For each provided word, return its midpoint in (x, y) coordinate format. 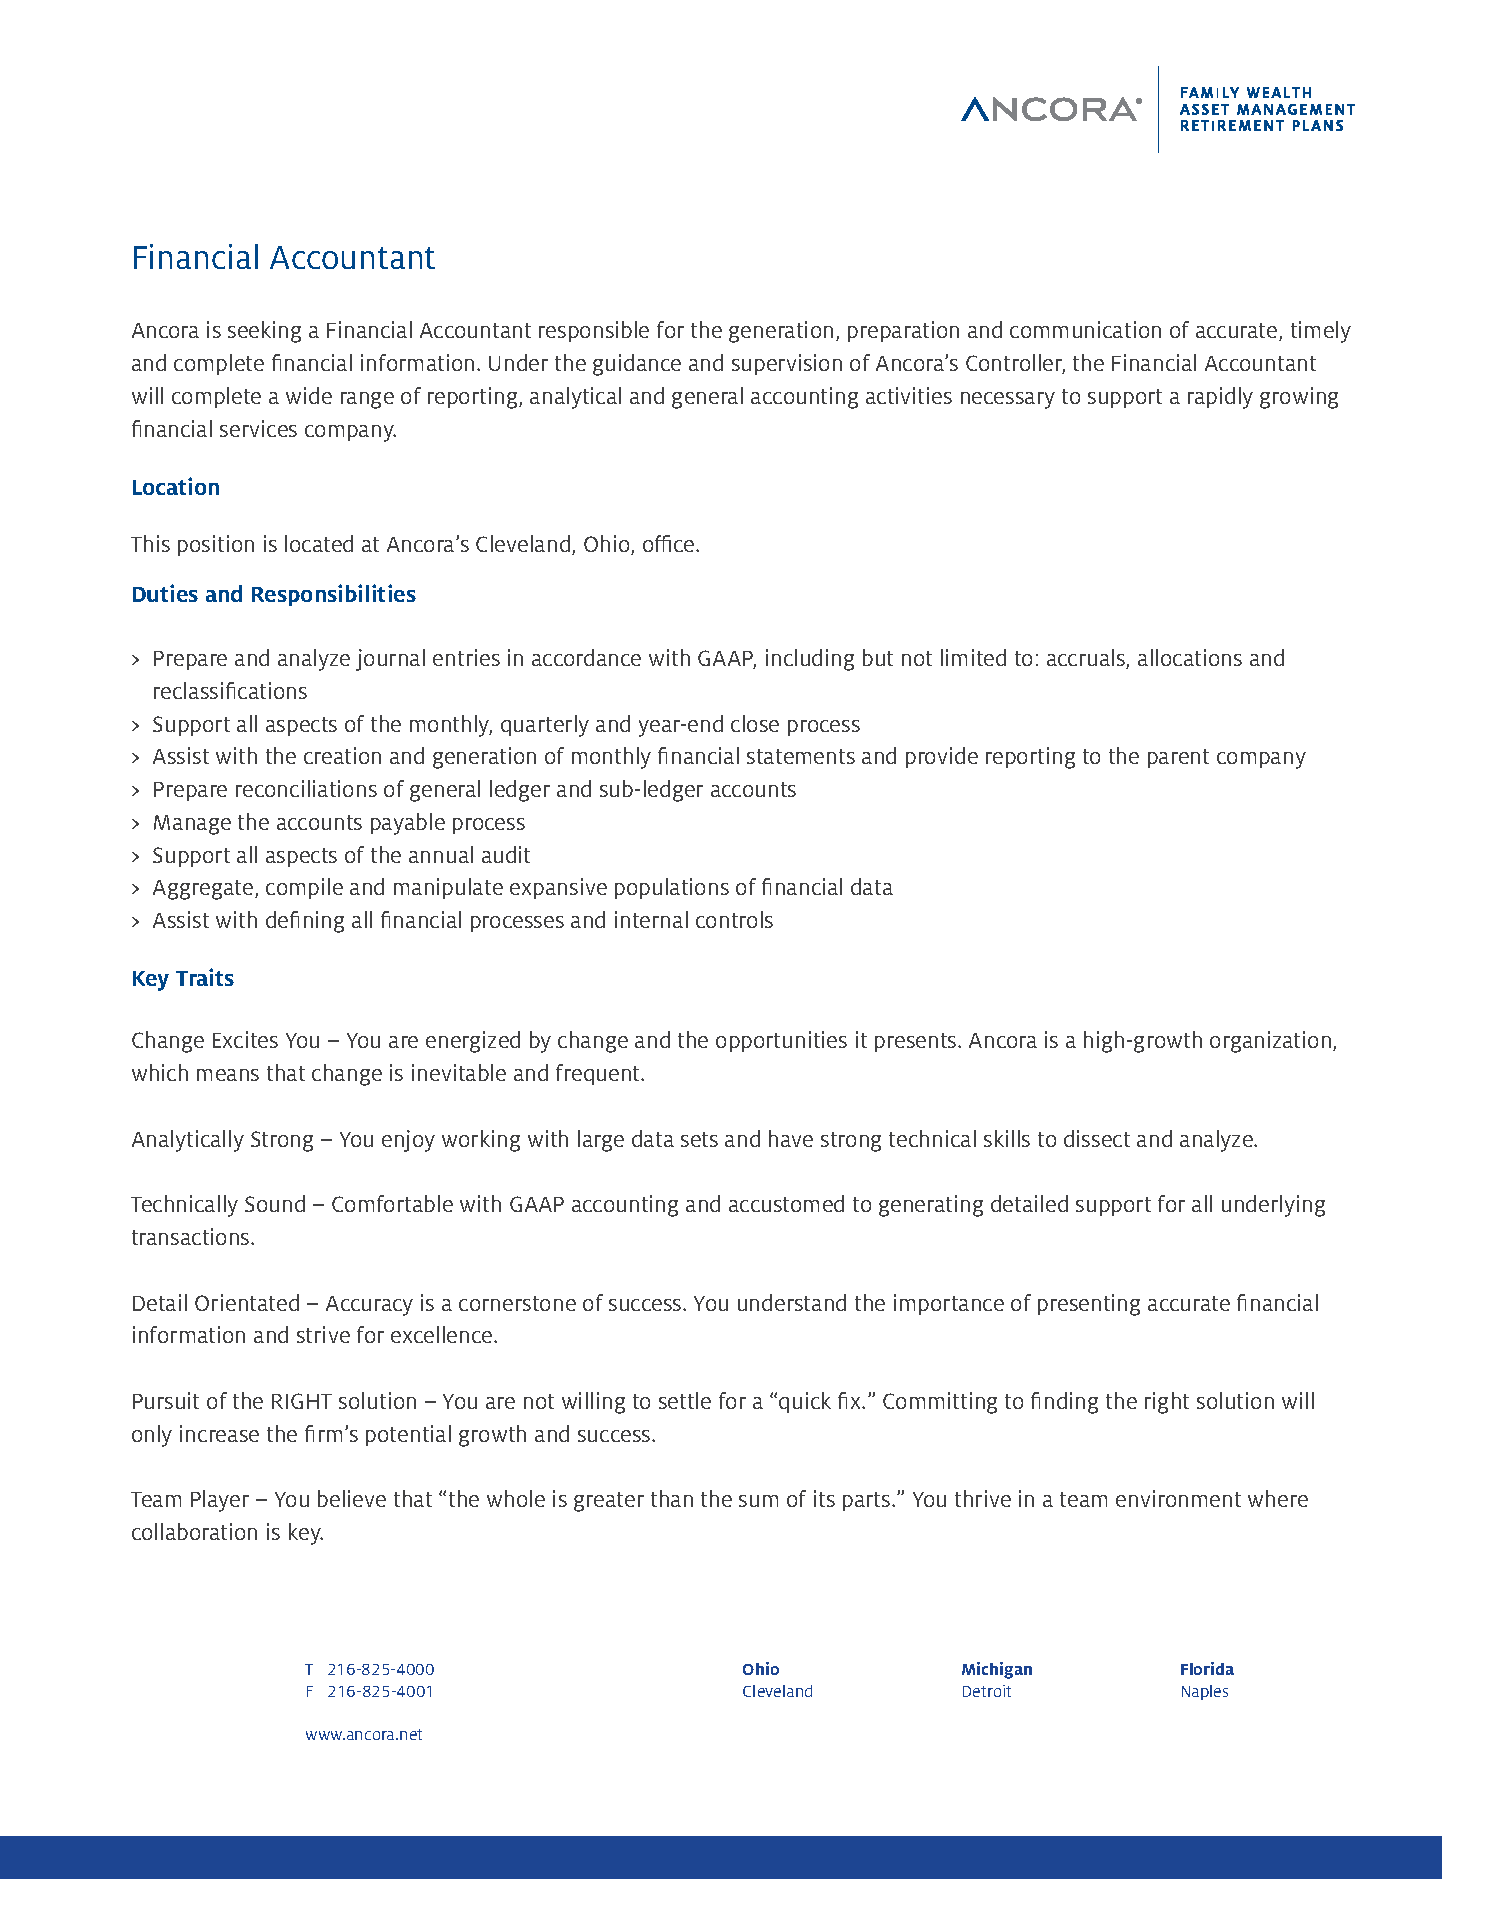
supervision (787, 364)
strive (323, 1334)
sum (758, 1501)
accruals (1087, 659)
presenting (1089, 1305)
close (755, 723)
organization (1272, 1042)
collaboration (194, 1531)
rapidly (1220, 398)
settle (685, 1400)
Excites (245, 1039)
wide (309, 395)
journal (390, 660)
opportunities (781, 1041)
